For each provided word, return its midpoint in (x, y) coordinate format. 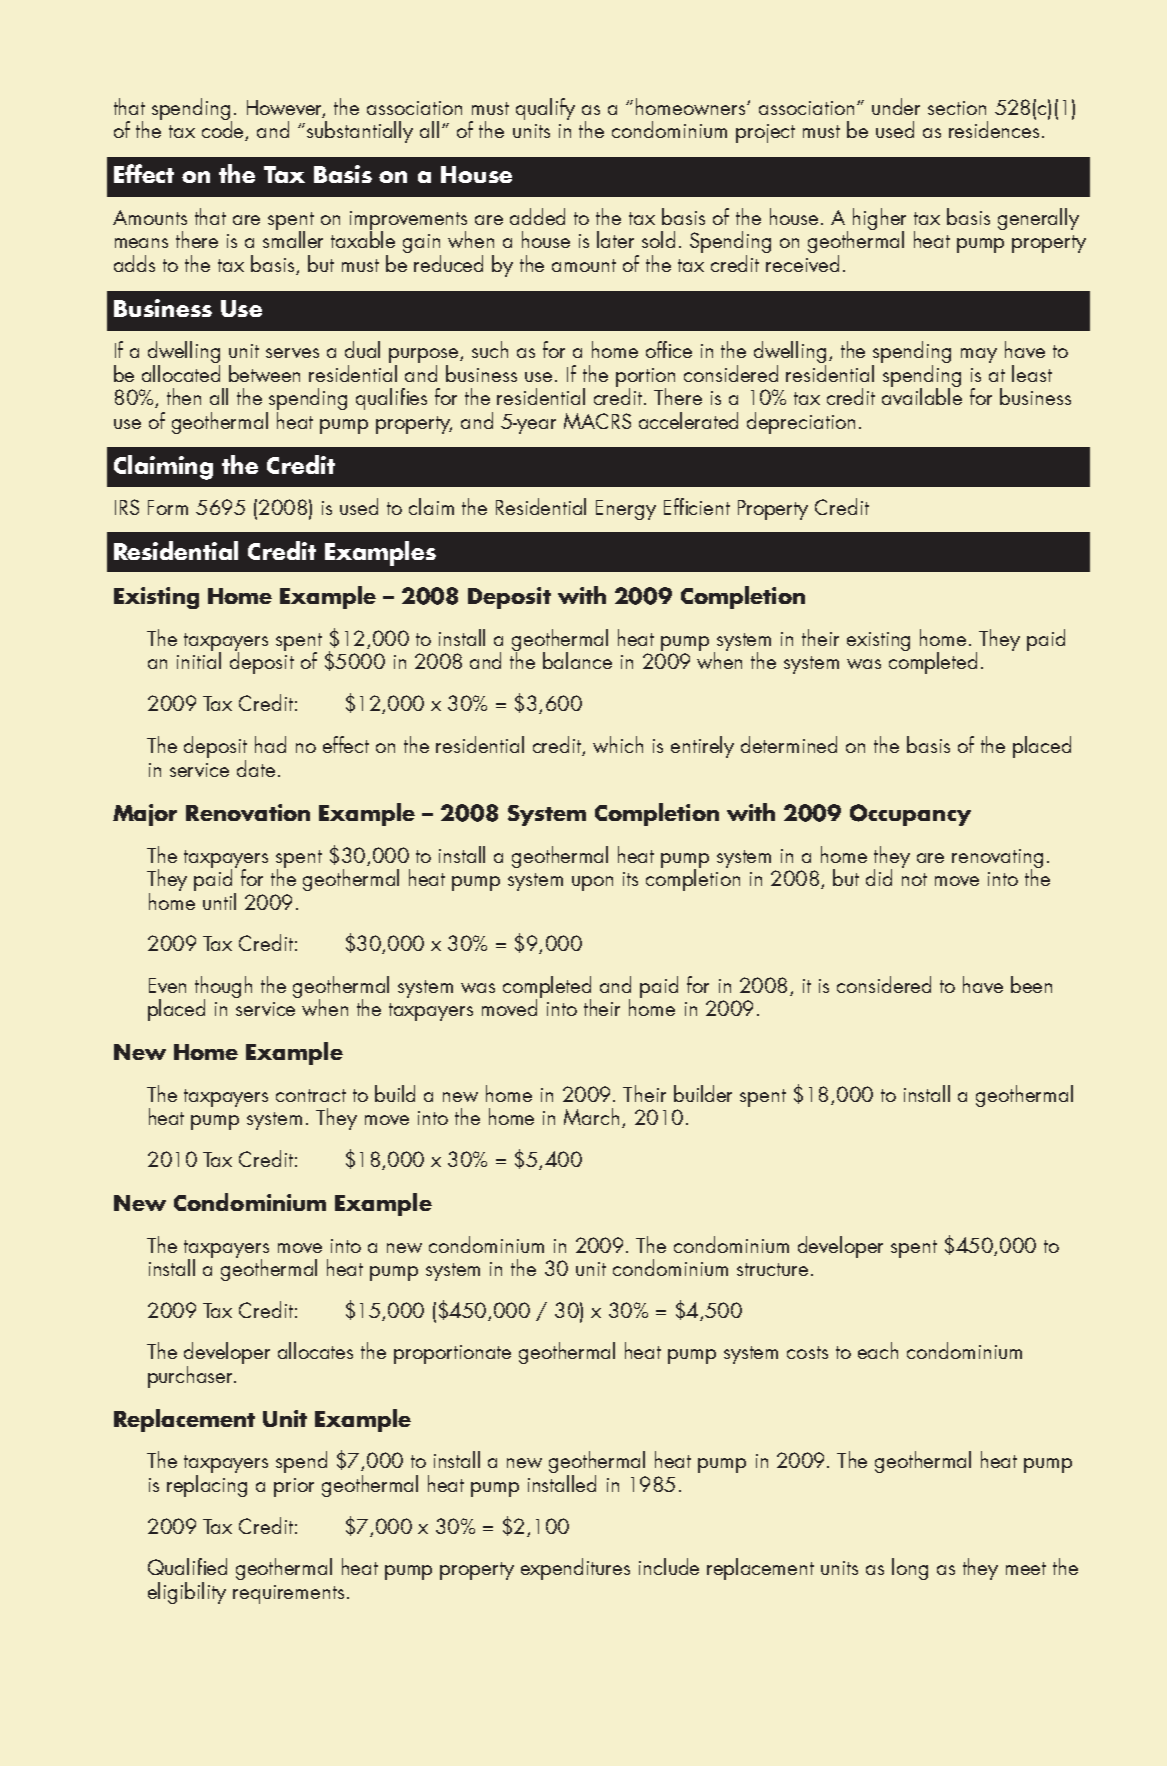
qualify (545, 109)
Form (168, 507)
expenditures (575, 1569)
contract (311, 1095)
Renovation (248, 812)
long (910, 1569)
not (914, 879)
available (922, 395)
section (957, 108)
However (286, 109)
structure (772, 1269)
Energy (626, 510)
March (591, 1116)
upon (592, 883)
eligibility (187, 1593)
